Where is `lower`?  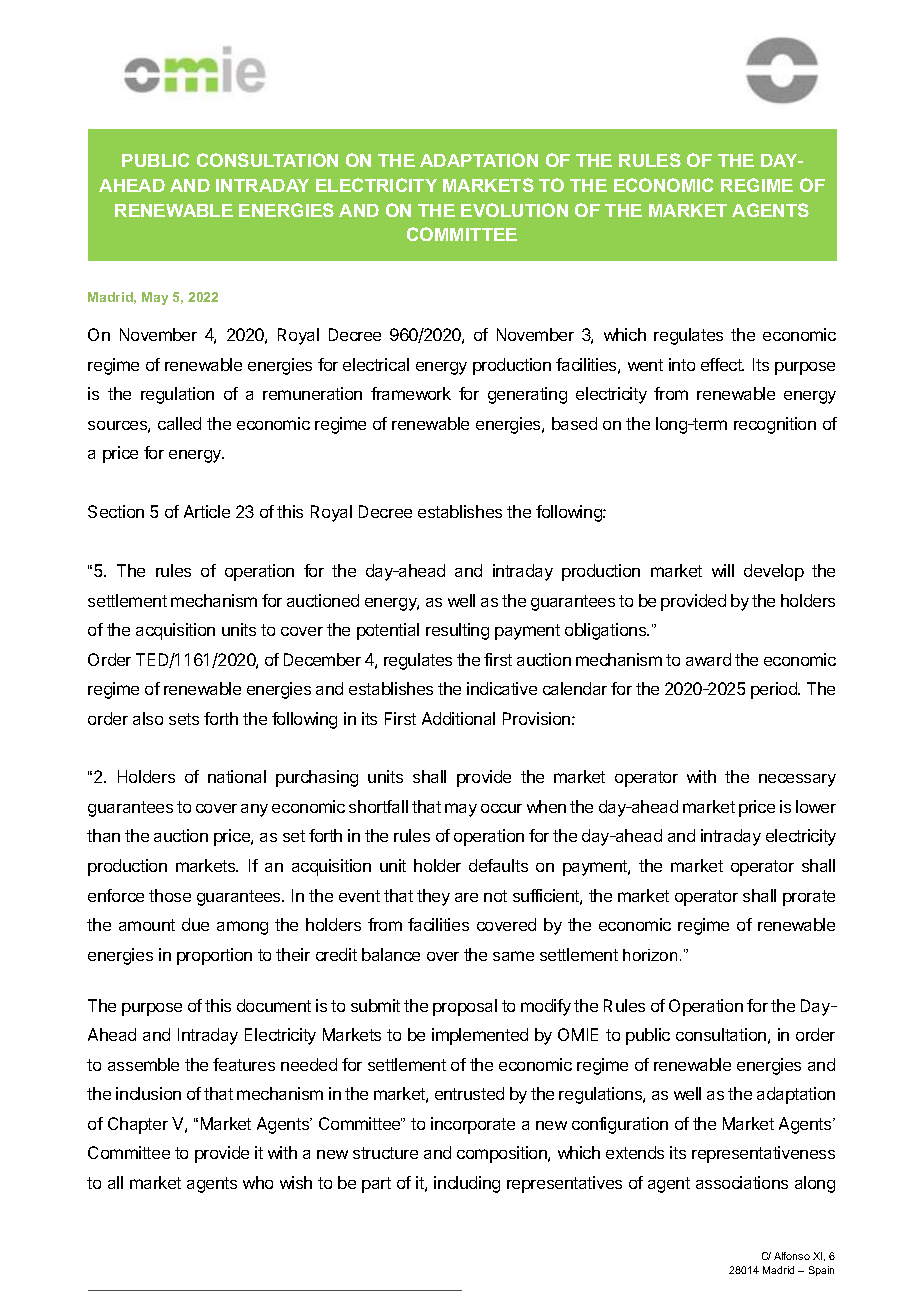 lower is located at coordinates (816, 806).
